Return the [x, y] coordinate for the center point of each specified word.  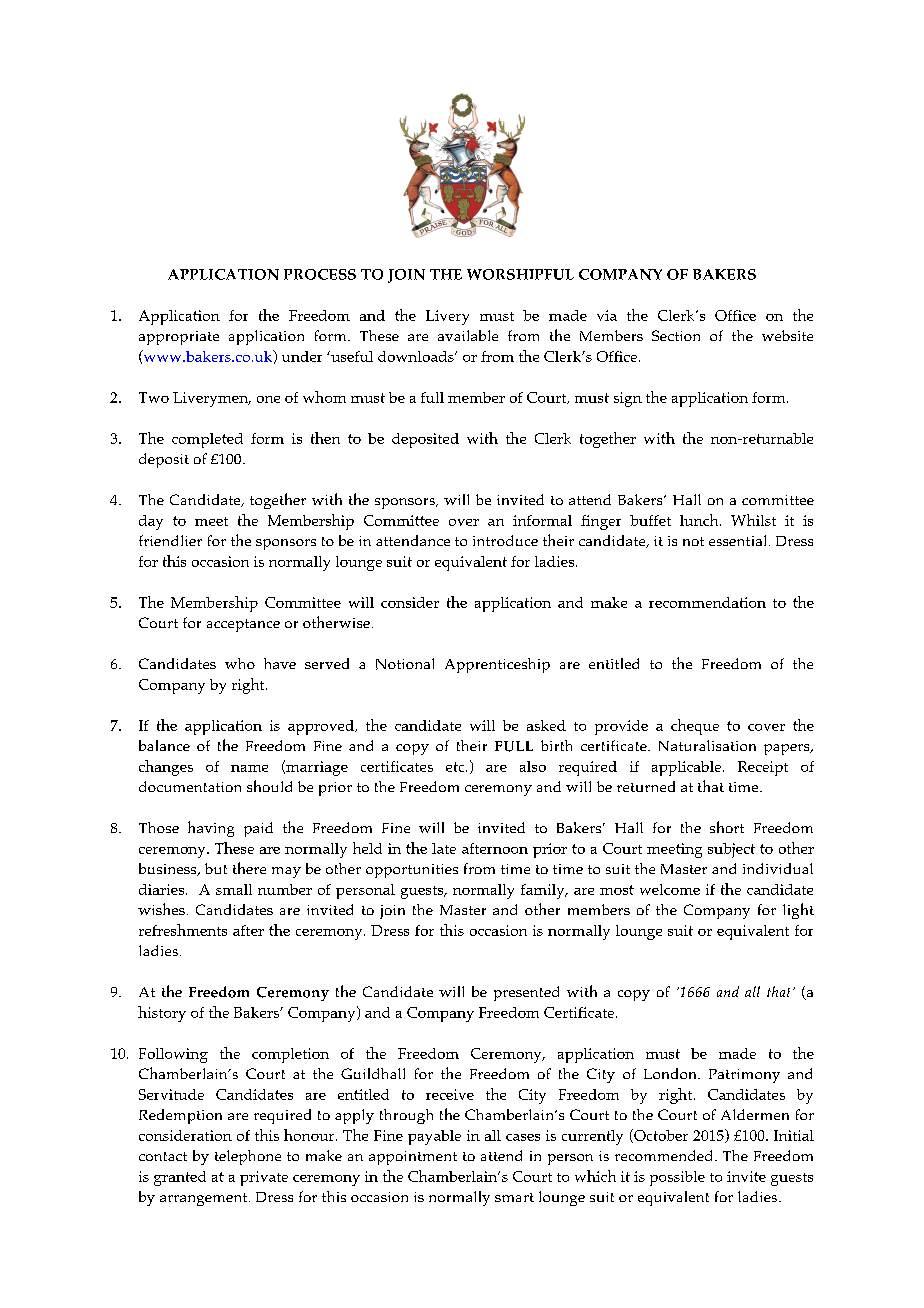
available [468, 335]
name [249, 768]
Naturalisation [707, 745]
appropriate [179, 338]
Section [676, 335]
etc [456, 767]
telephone [248, 1157]
